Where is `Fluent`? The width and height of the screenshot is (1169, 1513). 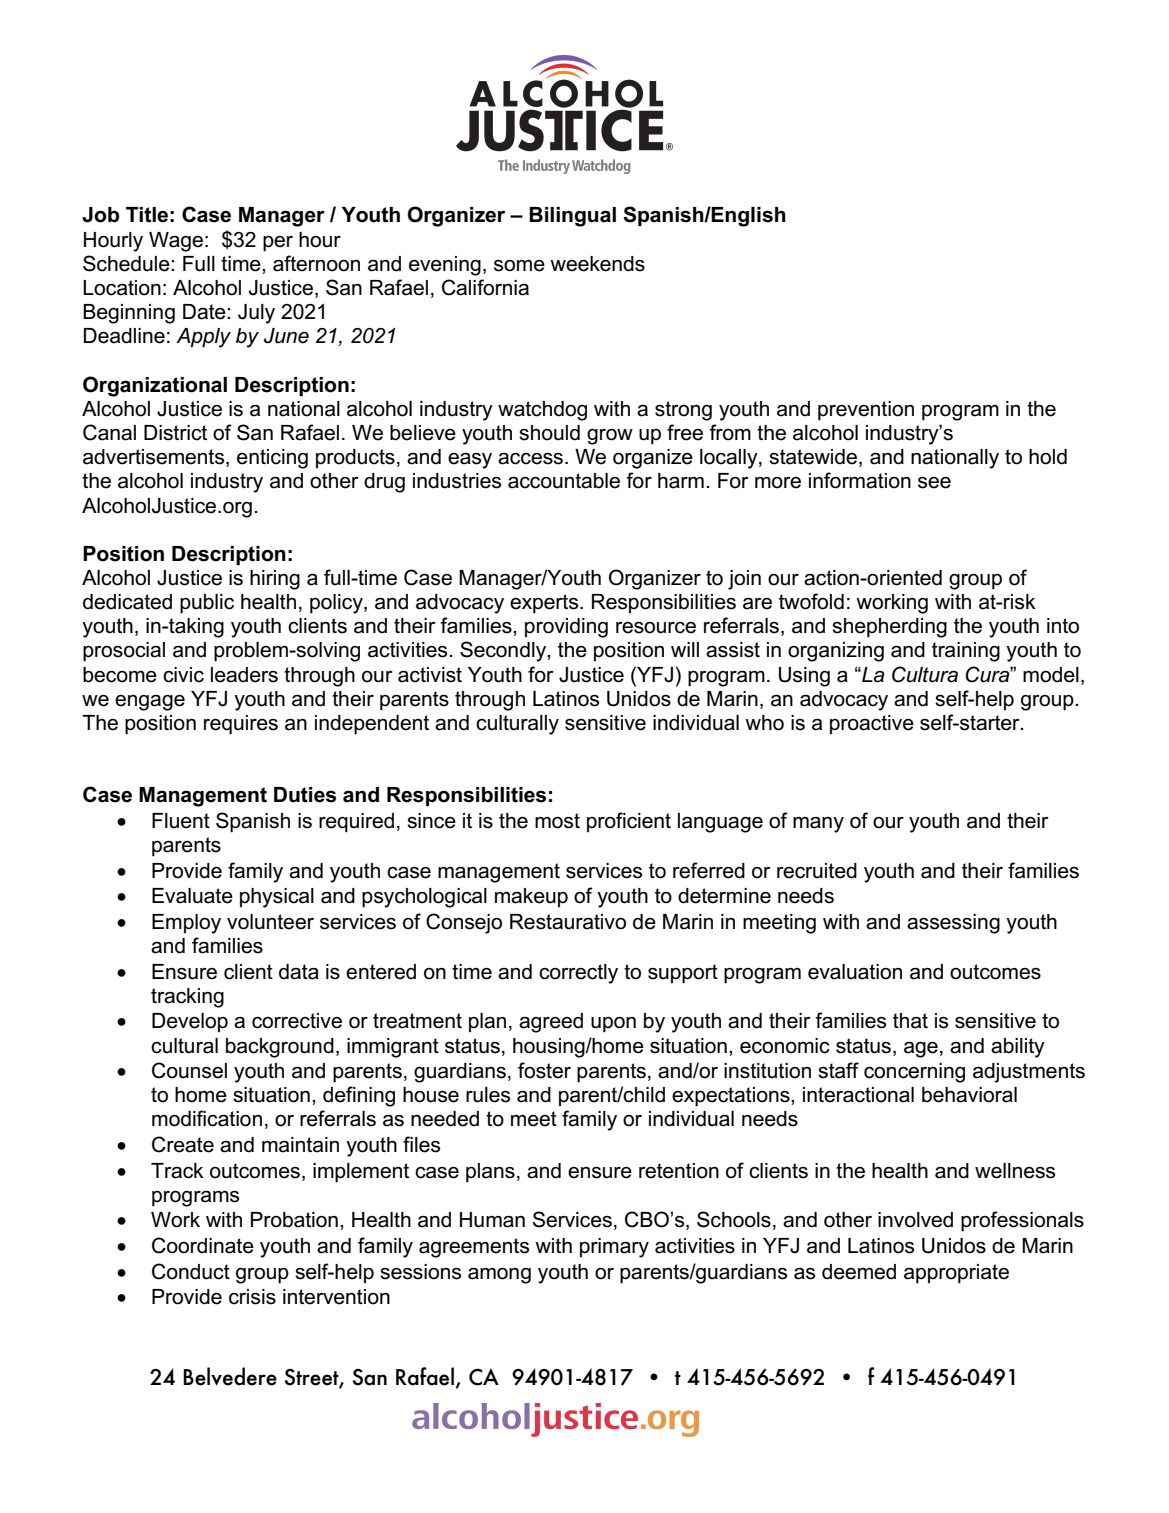
Fluent is located at coordinates (181, 821).
